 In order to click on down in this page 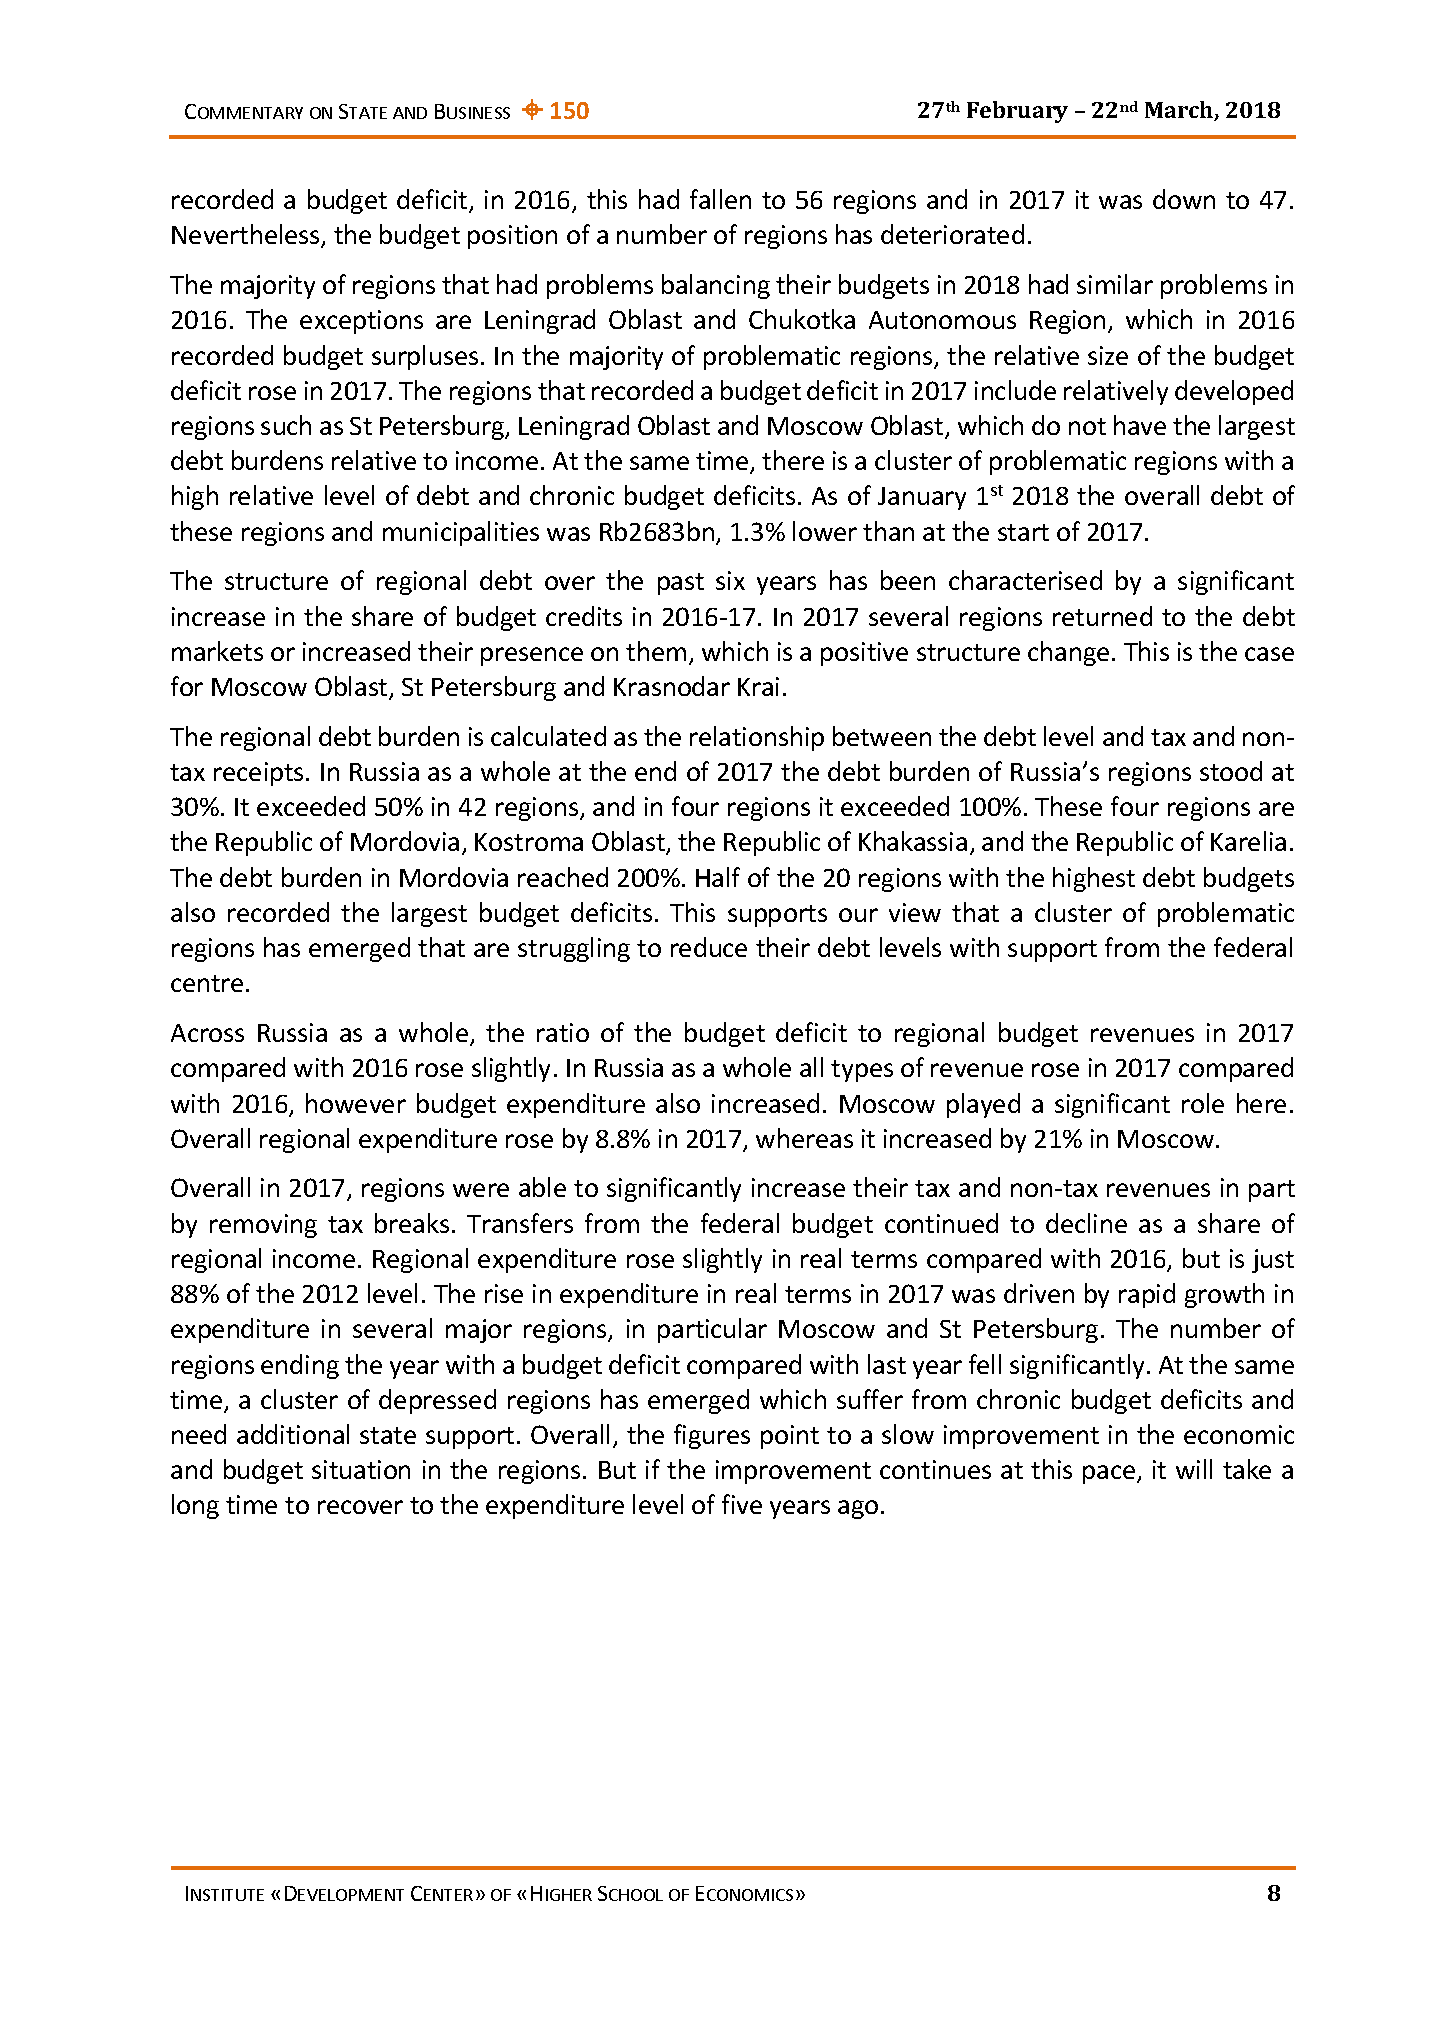, I will do `click(1184, 199)`.
